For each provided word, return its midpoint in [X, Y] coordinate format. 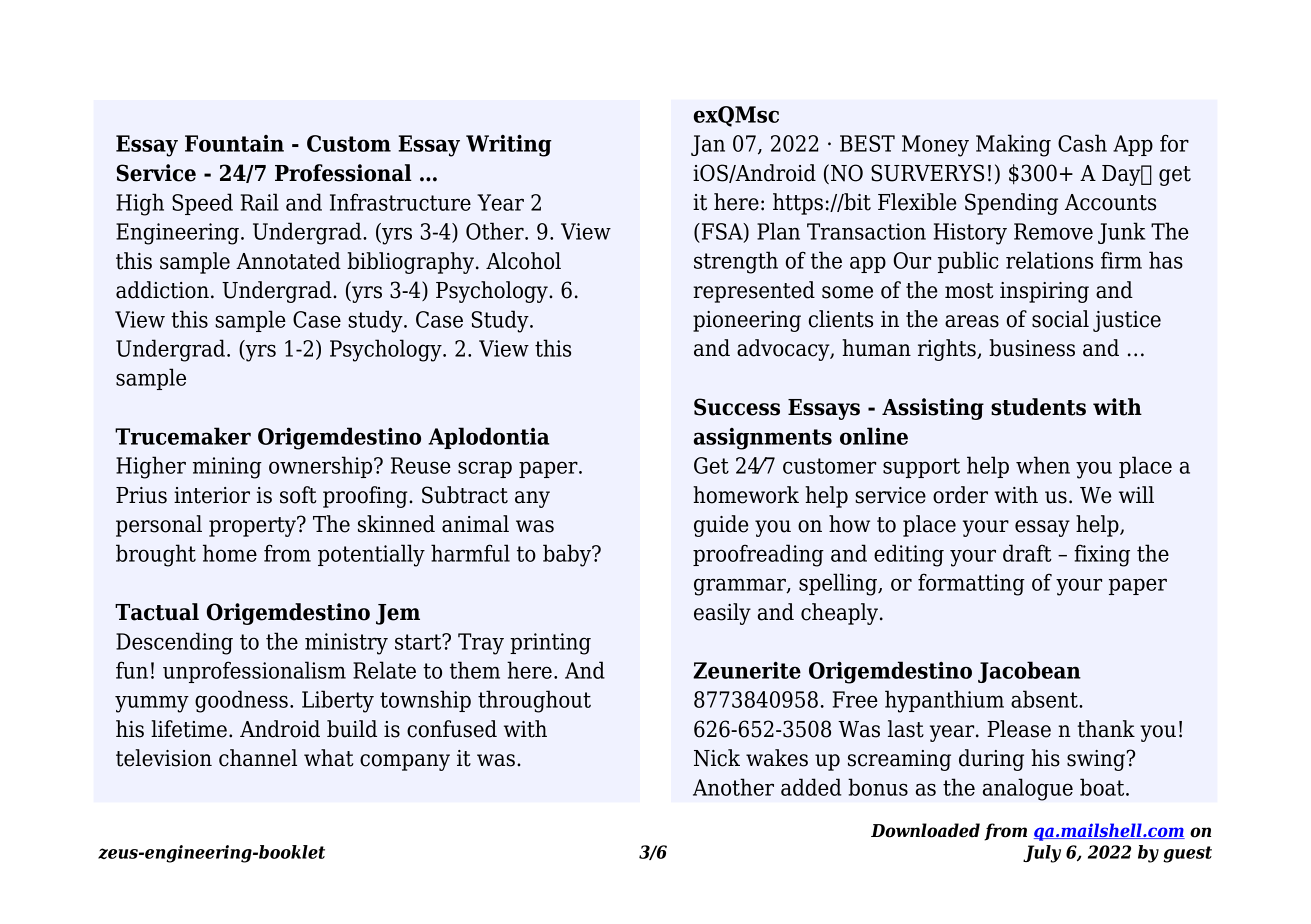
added [811, 787]
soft [298, 495]
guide [721, 526]
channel [258, 758]
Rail [260, 202]
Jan [708, 145]
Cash [1082, 143]
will [1136, 494]
